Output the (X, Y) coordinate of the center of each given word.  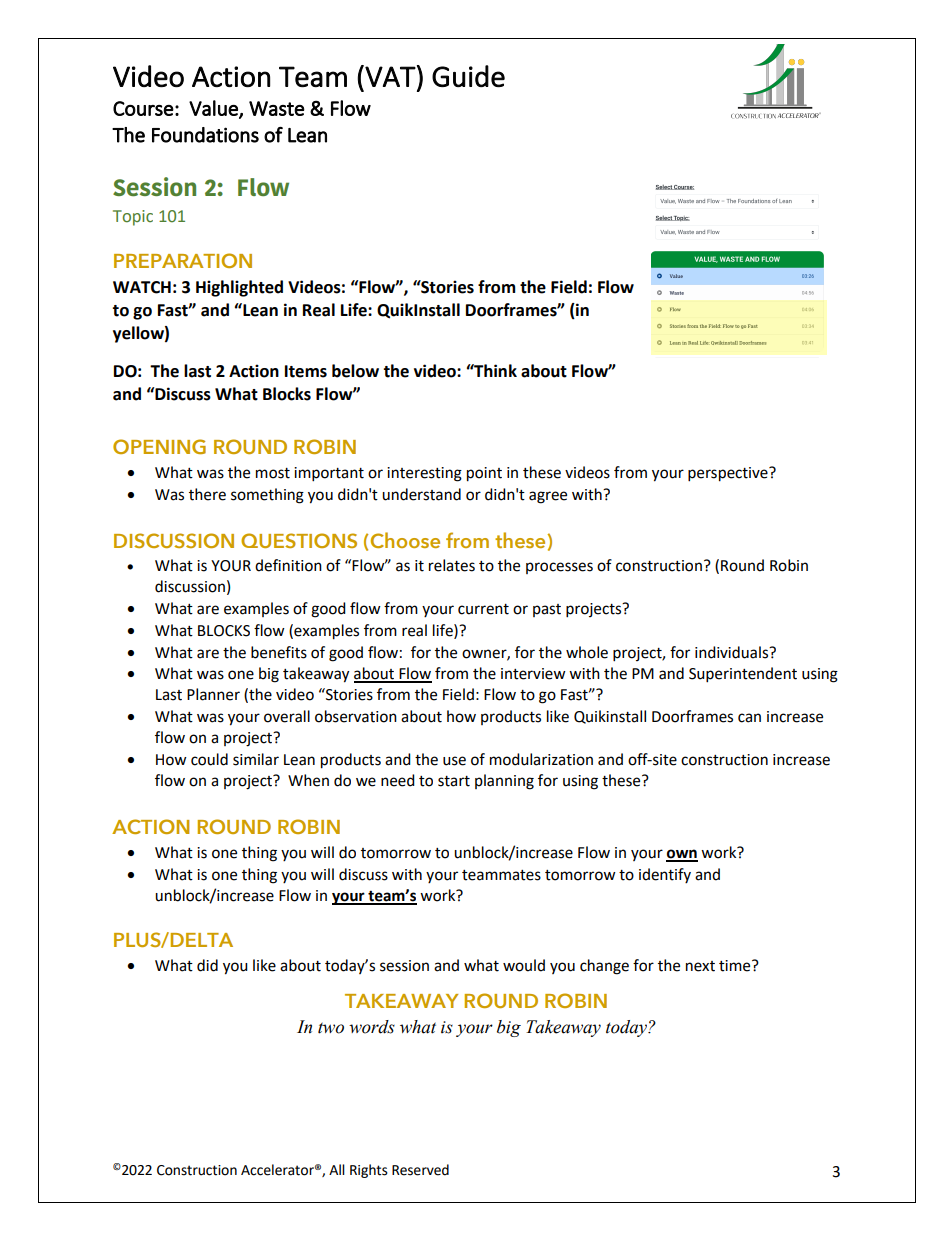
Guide (468, 76)
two (331, 1028)
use (454, 761)
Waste (277, 108)
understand (421, 494)
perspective (729, 474)
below (355, 371)
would (524, 965)
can (749, 718)
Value (214, 109)
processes (559, 568)
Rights (369, 1171)
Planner (213, 694)
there (207, 494)
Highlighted (239, 288)
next (700, 966)
